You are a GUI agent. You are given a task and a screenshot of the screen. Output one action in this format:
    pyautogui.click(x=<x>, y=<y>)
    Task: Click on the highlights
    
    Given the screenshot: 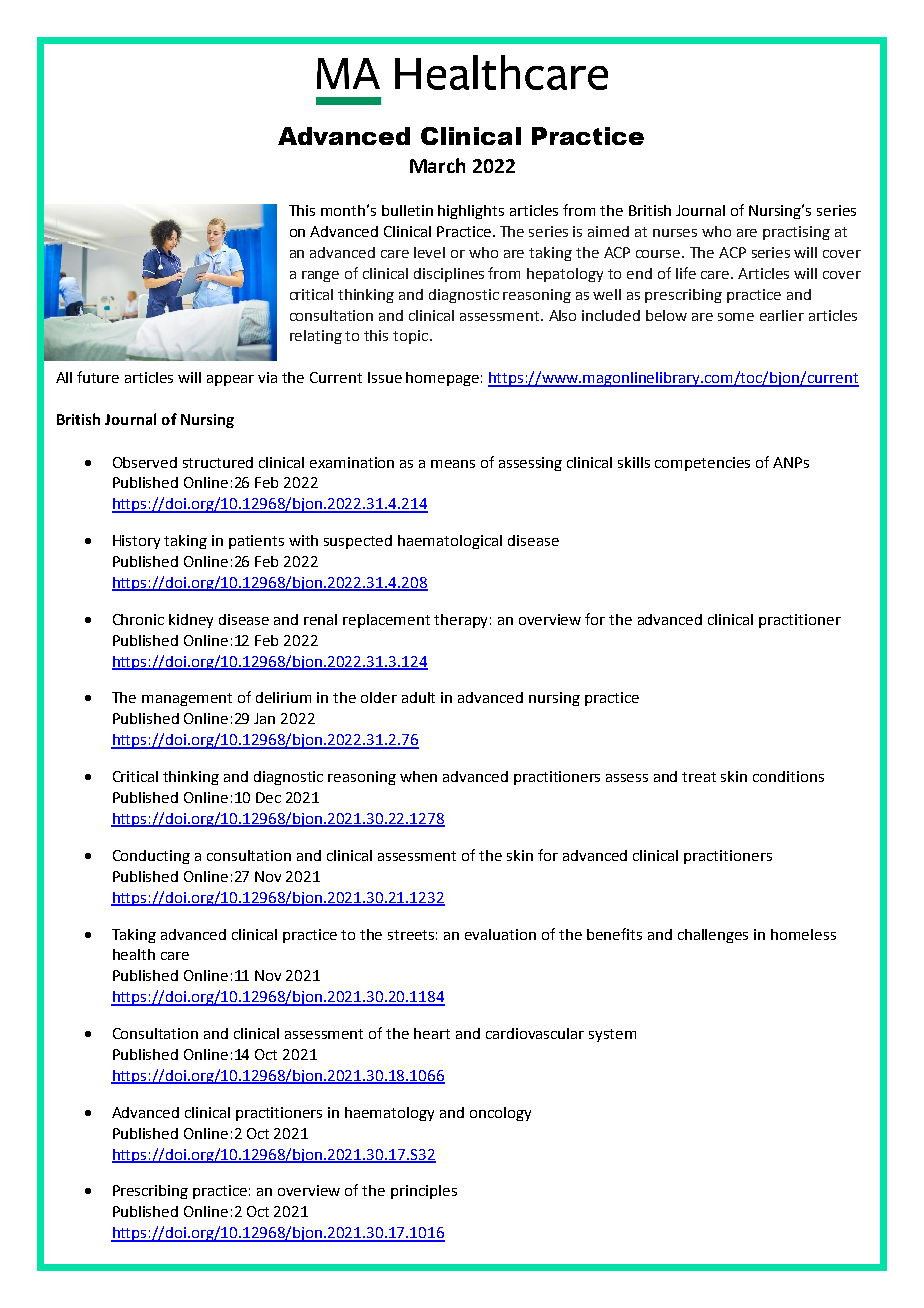 What is the action you would take?
    pyautogui.click(x=471, y=212)
